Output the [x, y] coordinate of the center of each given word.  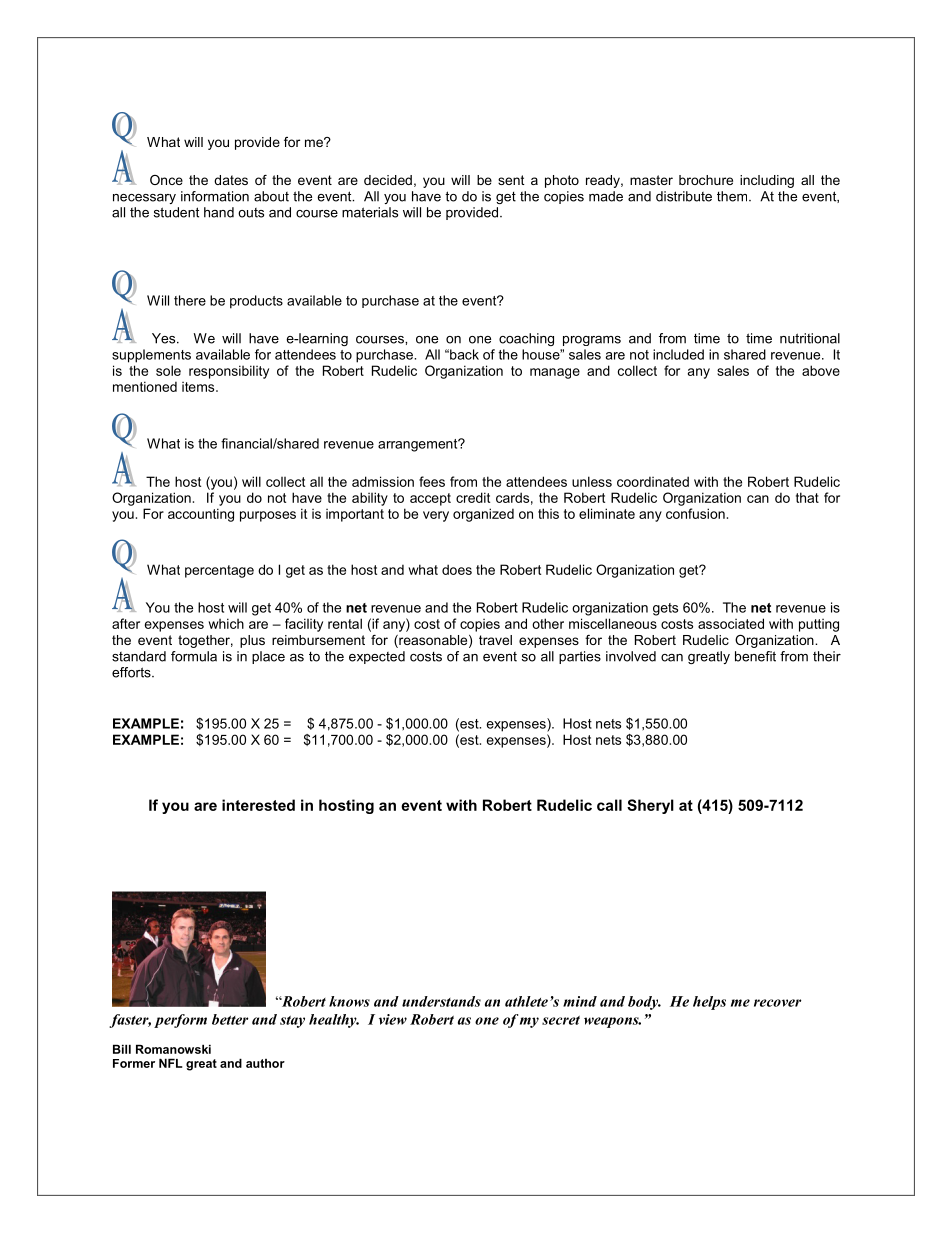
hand [219, 212]
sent [511, 180]
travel [495, 640]
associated [731, 623]
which [226, 623]
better [230, 1019]
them [733, 196]
